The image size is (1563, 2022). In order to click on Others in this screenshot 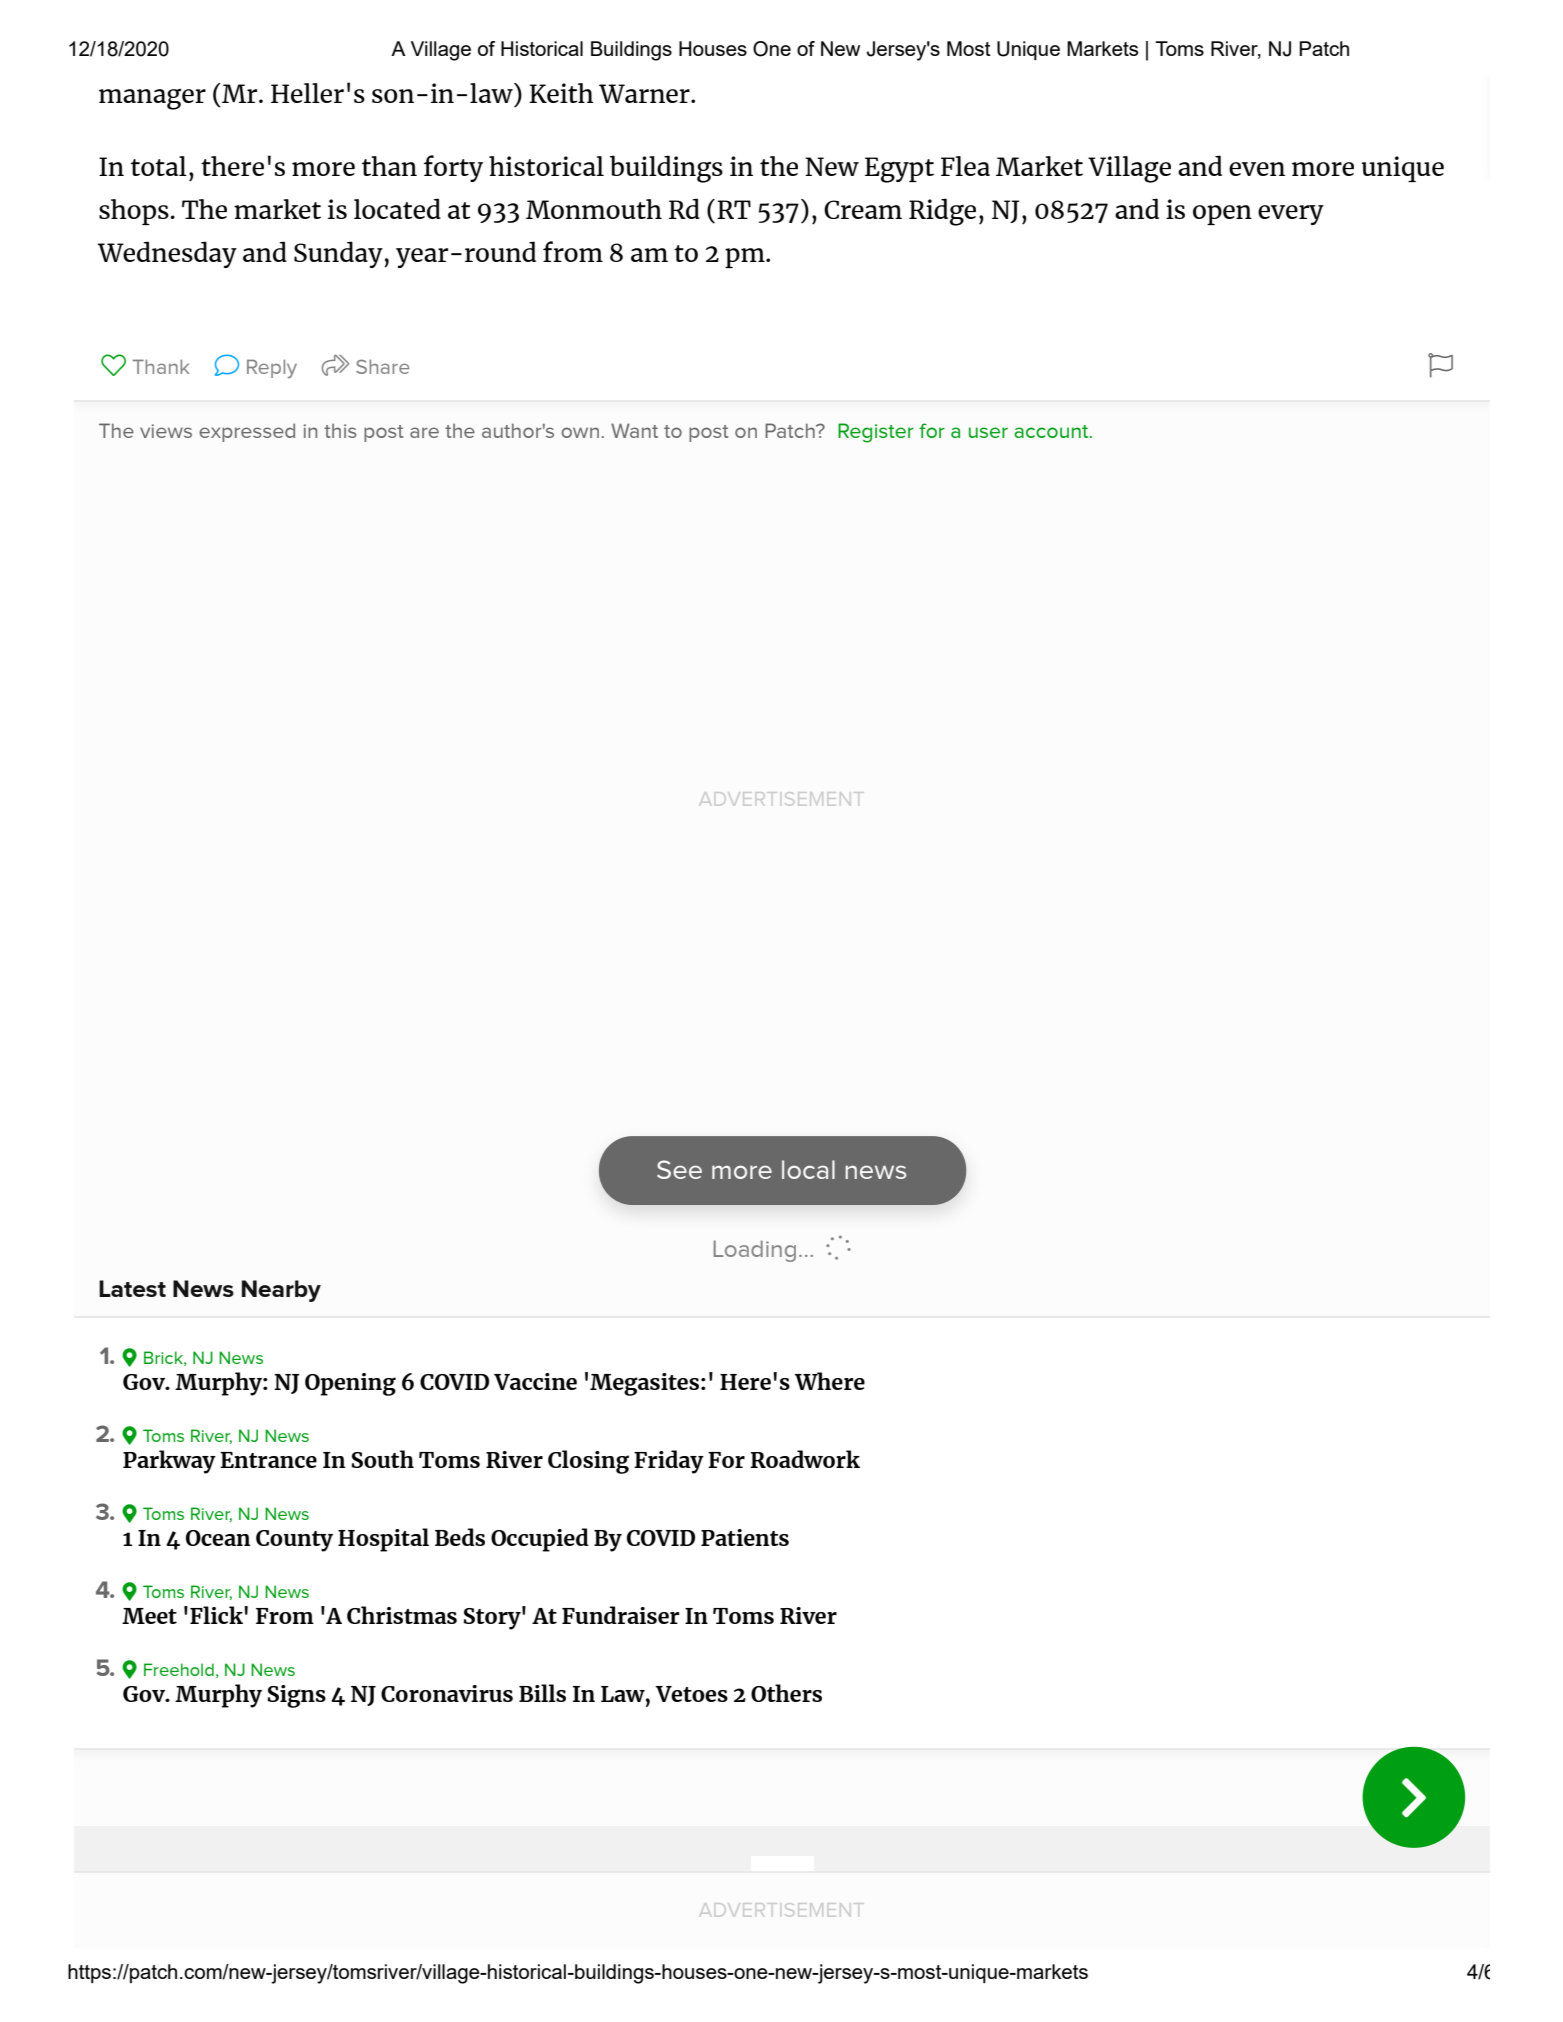, I will do `click(786, 1693)`.
